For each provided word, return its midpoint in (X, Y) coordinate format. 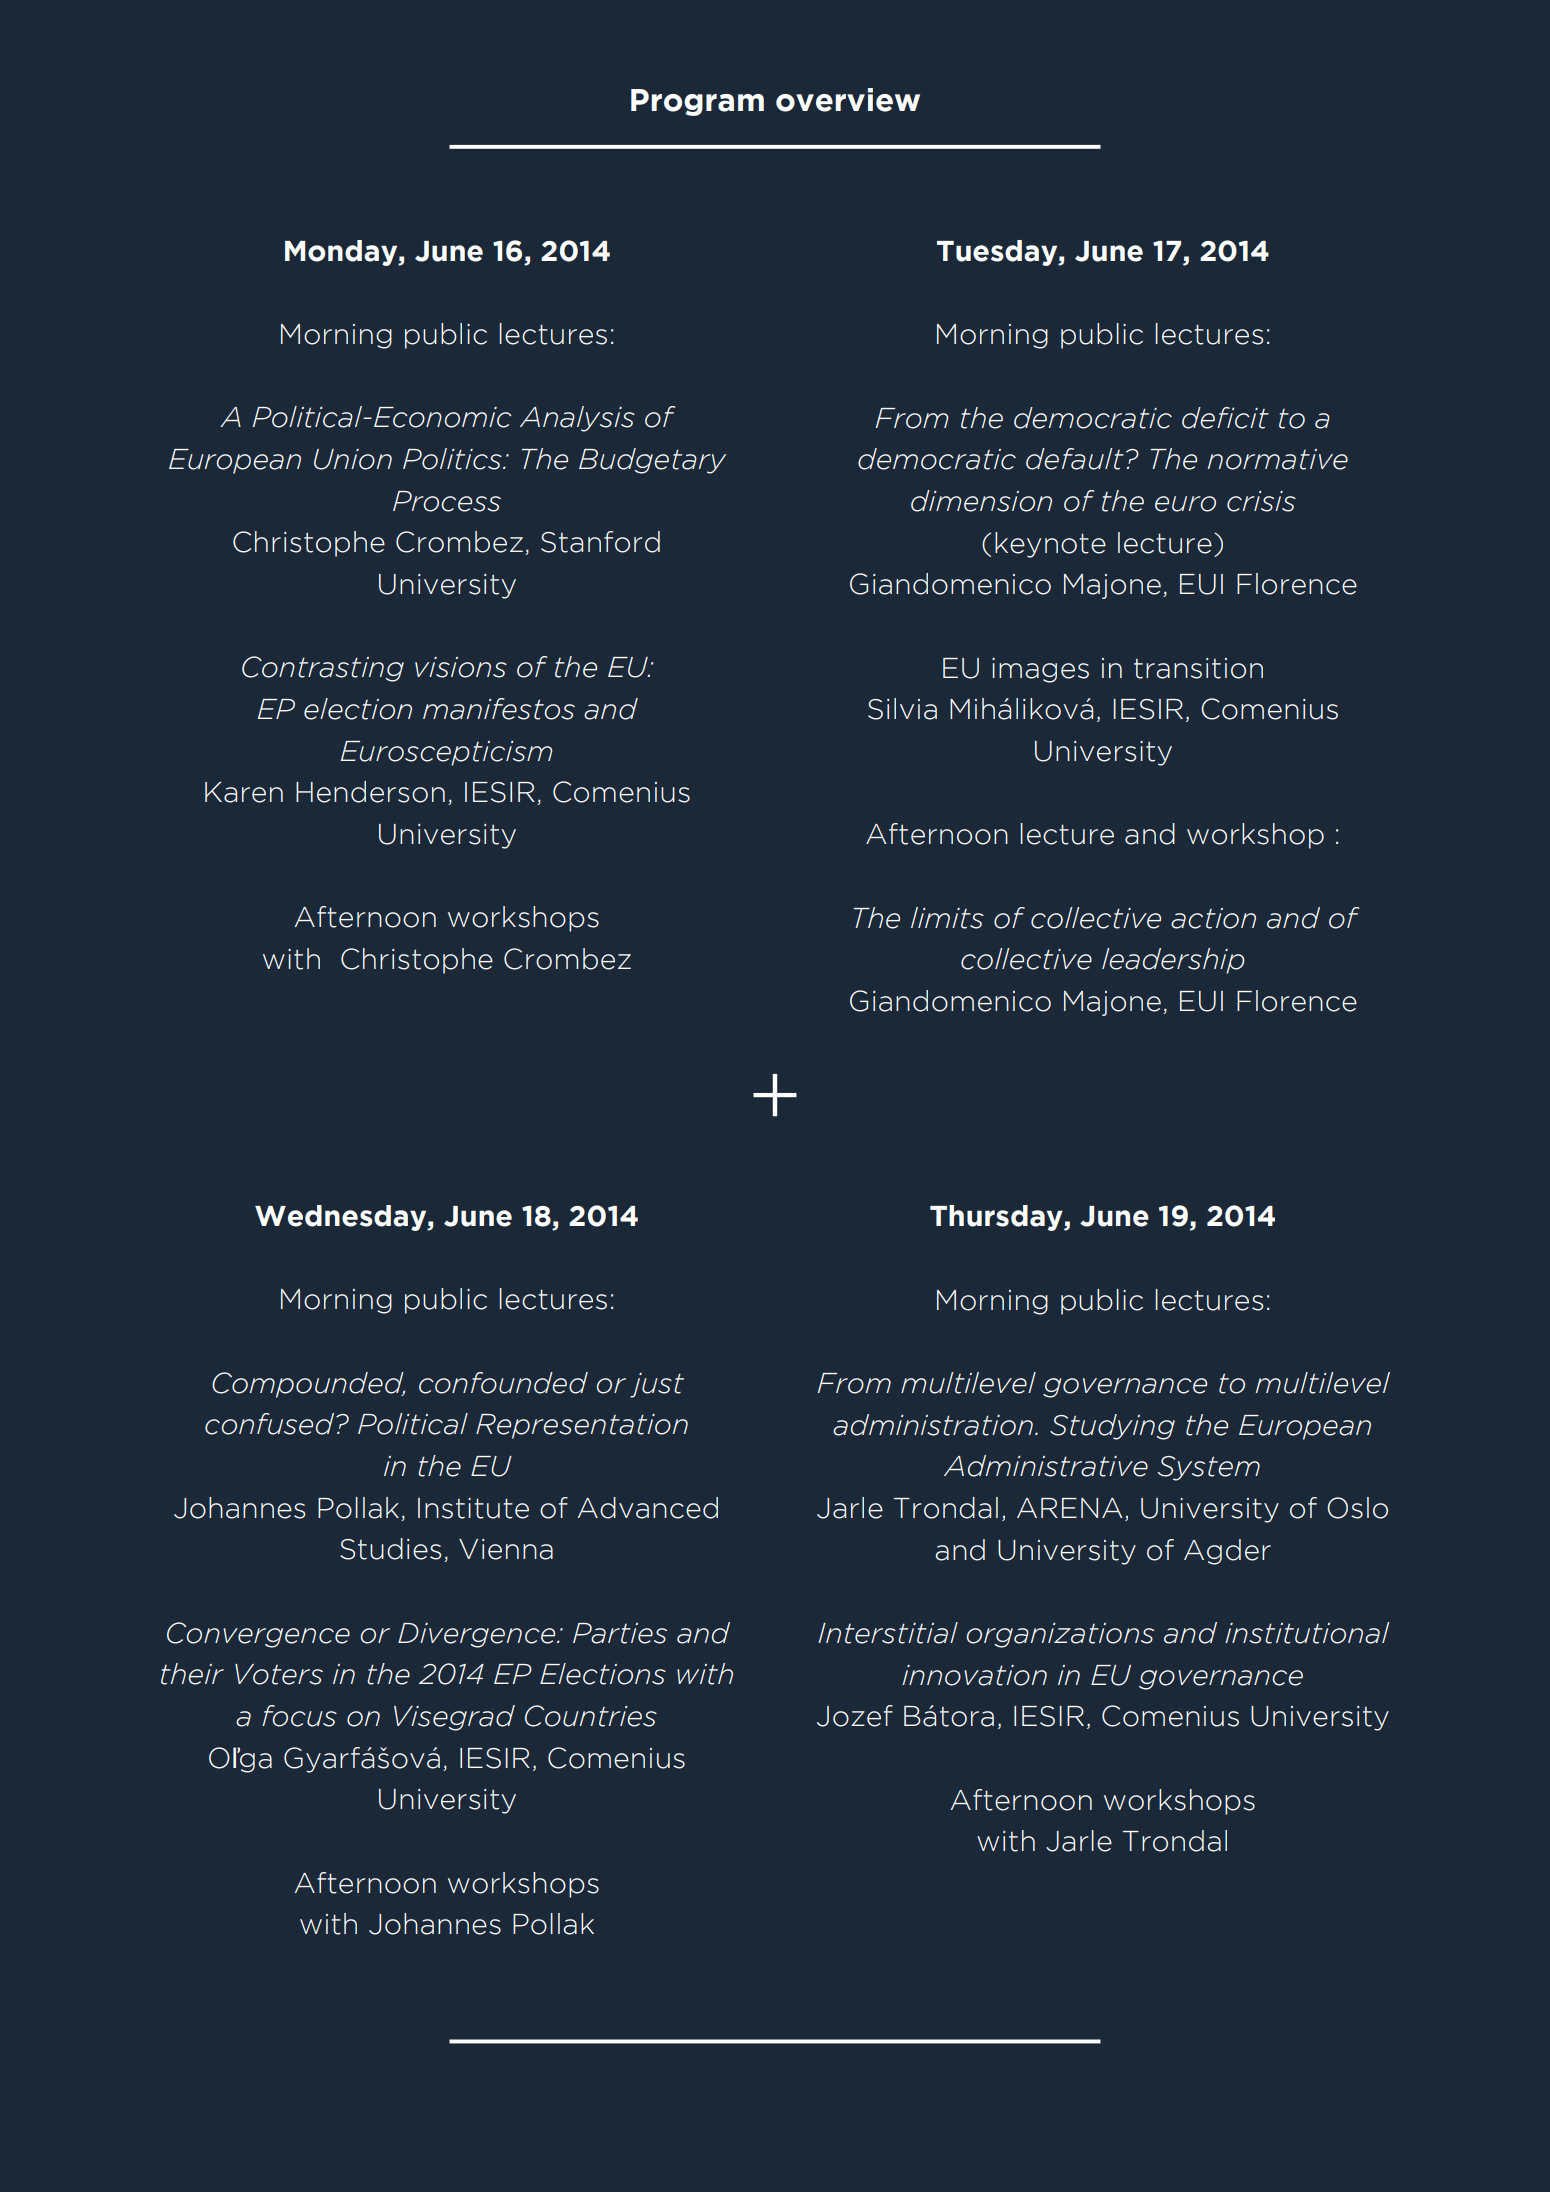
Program (697, 102)
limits (947, 918)
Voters (279, 1674)
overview (848, 100)
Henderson (370, 792)
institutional (1307, 1633)
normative (1277, 459)
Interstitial (888, 1633)
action (1213, 918)
